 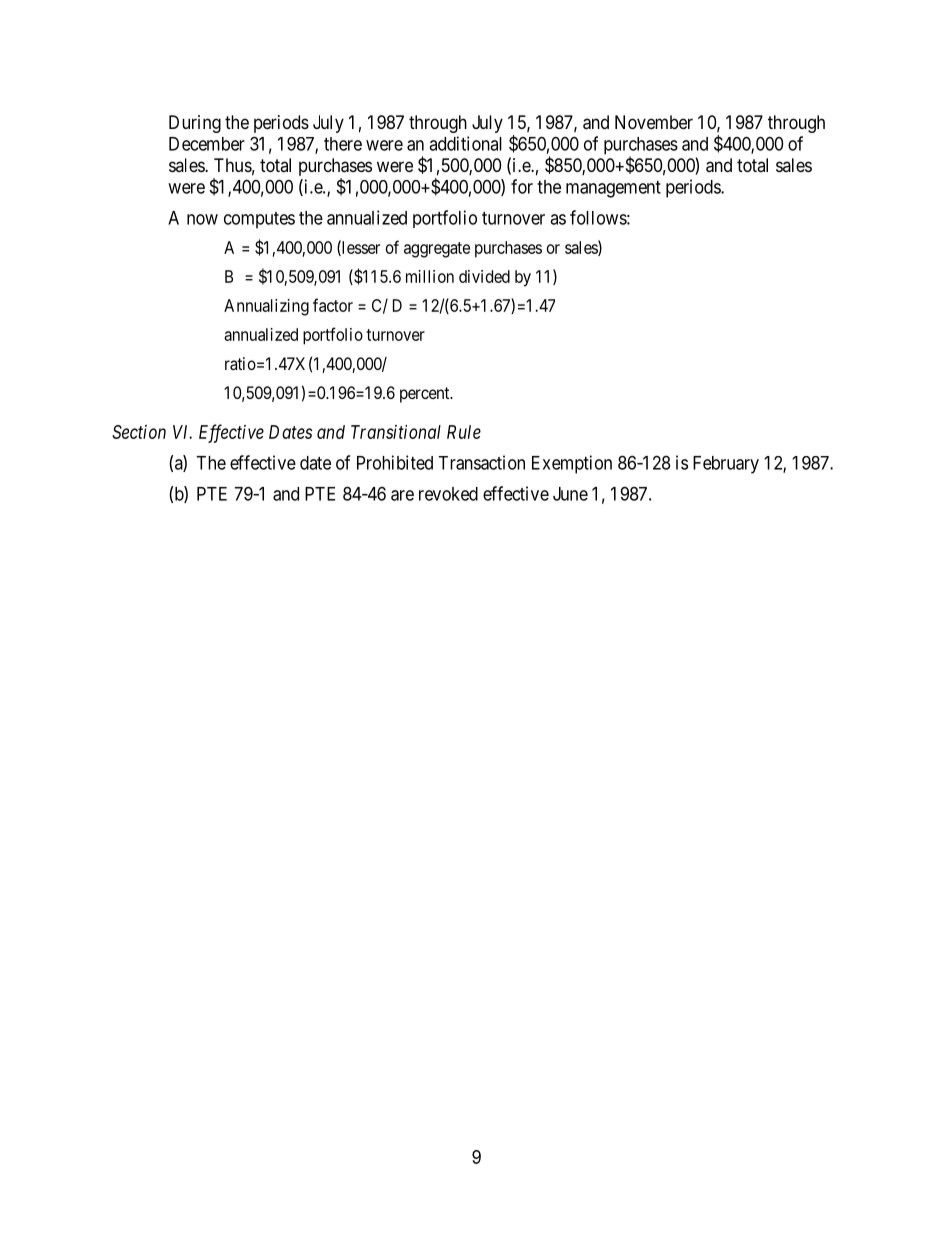 What do you see at coordinates (333, 305) in the image?
I see `factor` at bounding box center [333, 305].
